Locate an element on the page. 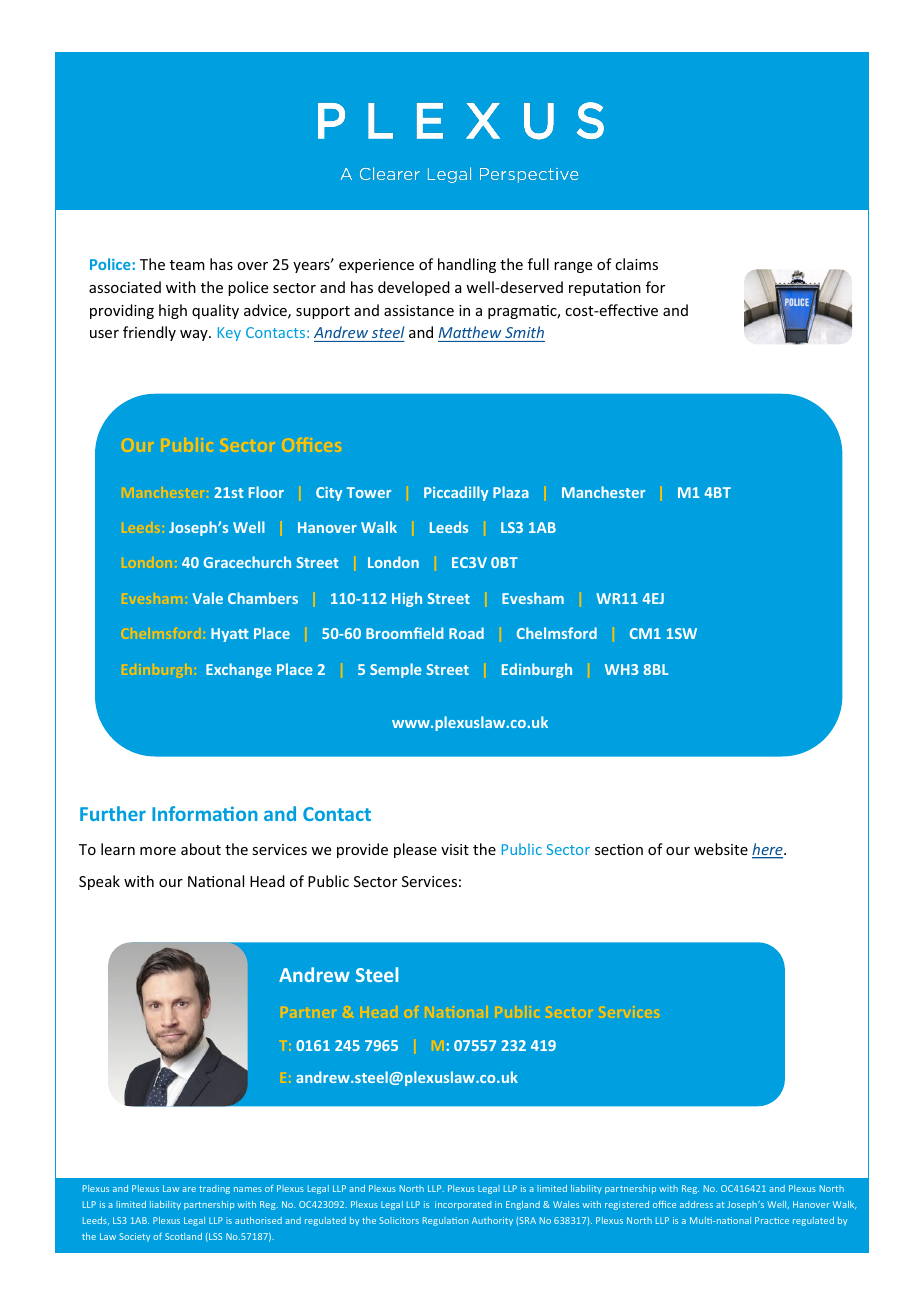 The image size is (924, 1308). visit is located at coordinates (455, 849).
